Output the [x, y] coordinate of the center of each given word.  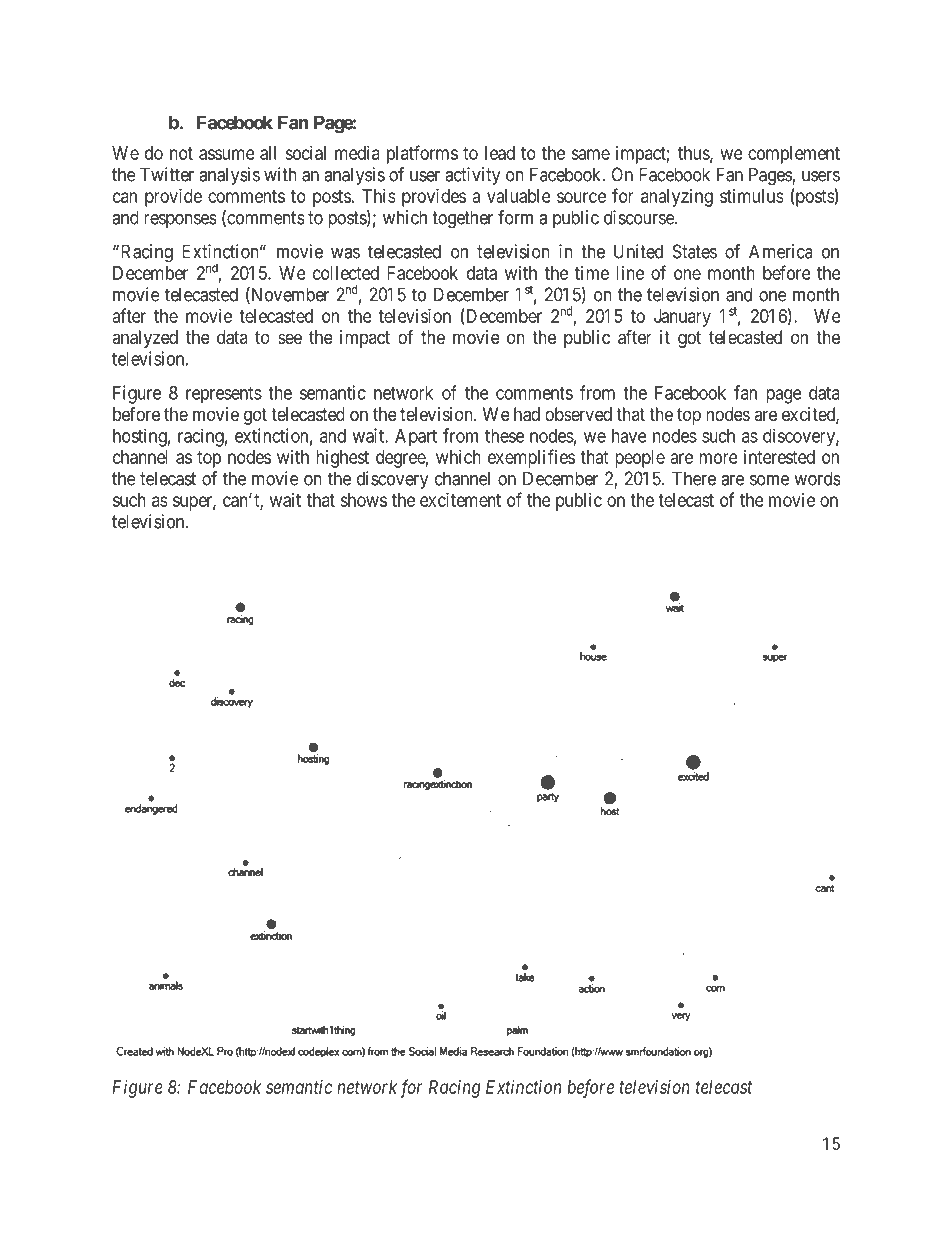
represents [224, 395]
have [629, 436]
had [527, 414]
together [462, 219]
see [290, 338]
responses [180, 221]
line [630, 273]
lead [500, 153]
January [682, 318]
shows [363, 500]
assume [227, 154]
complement [794, 155]
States [695, 251]
